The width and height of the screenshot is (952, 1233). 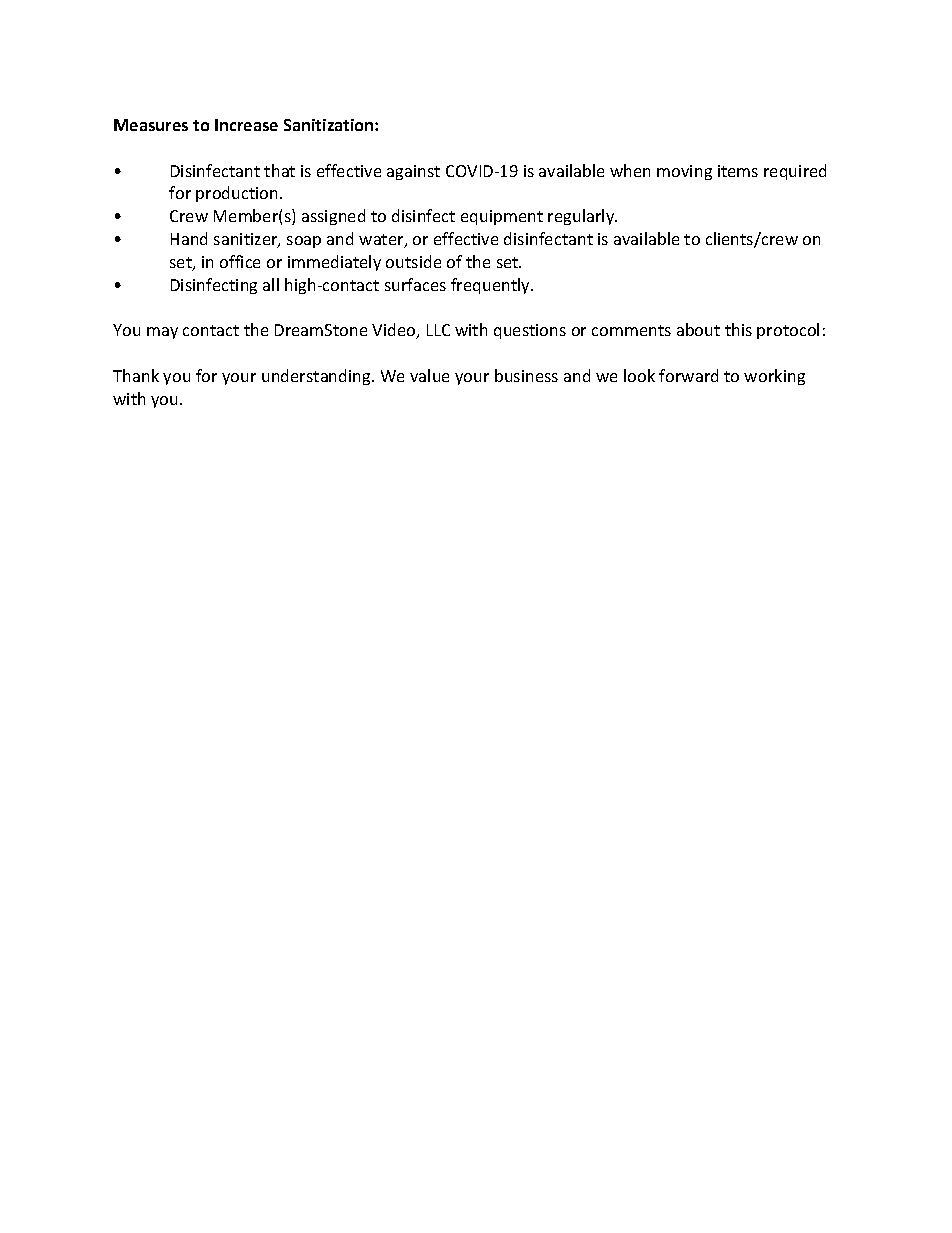 I want to click on Thank, so click(x=136, y=375).
